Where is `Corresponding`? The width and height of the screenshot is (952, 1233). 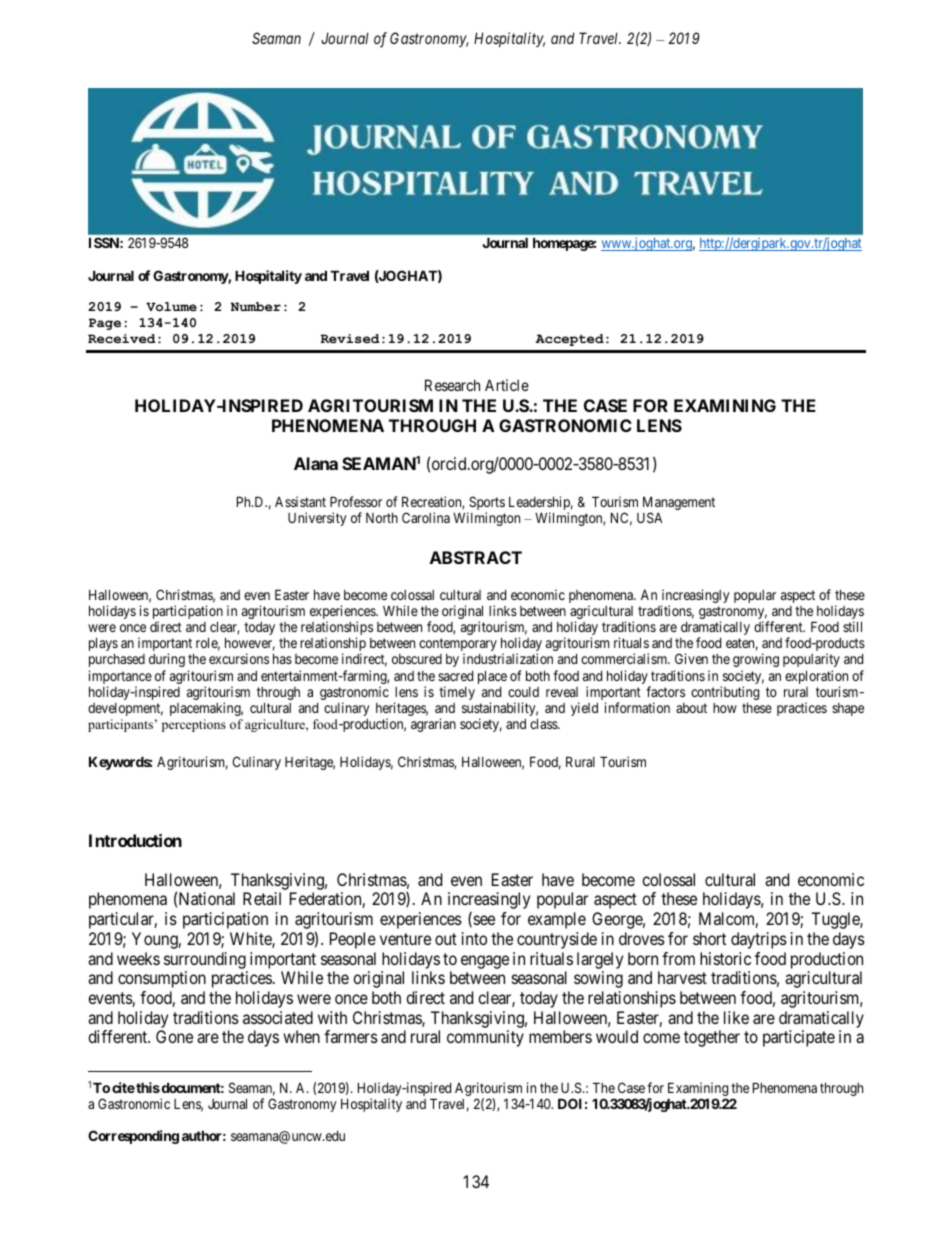 Corresponding is located at coordinates (133, 1137).
